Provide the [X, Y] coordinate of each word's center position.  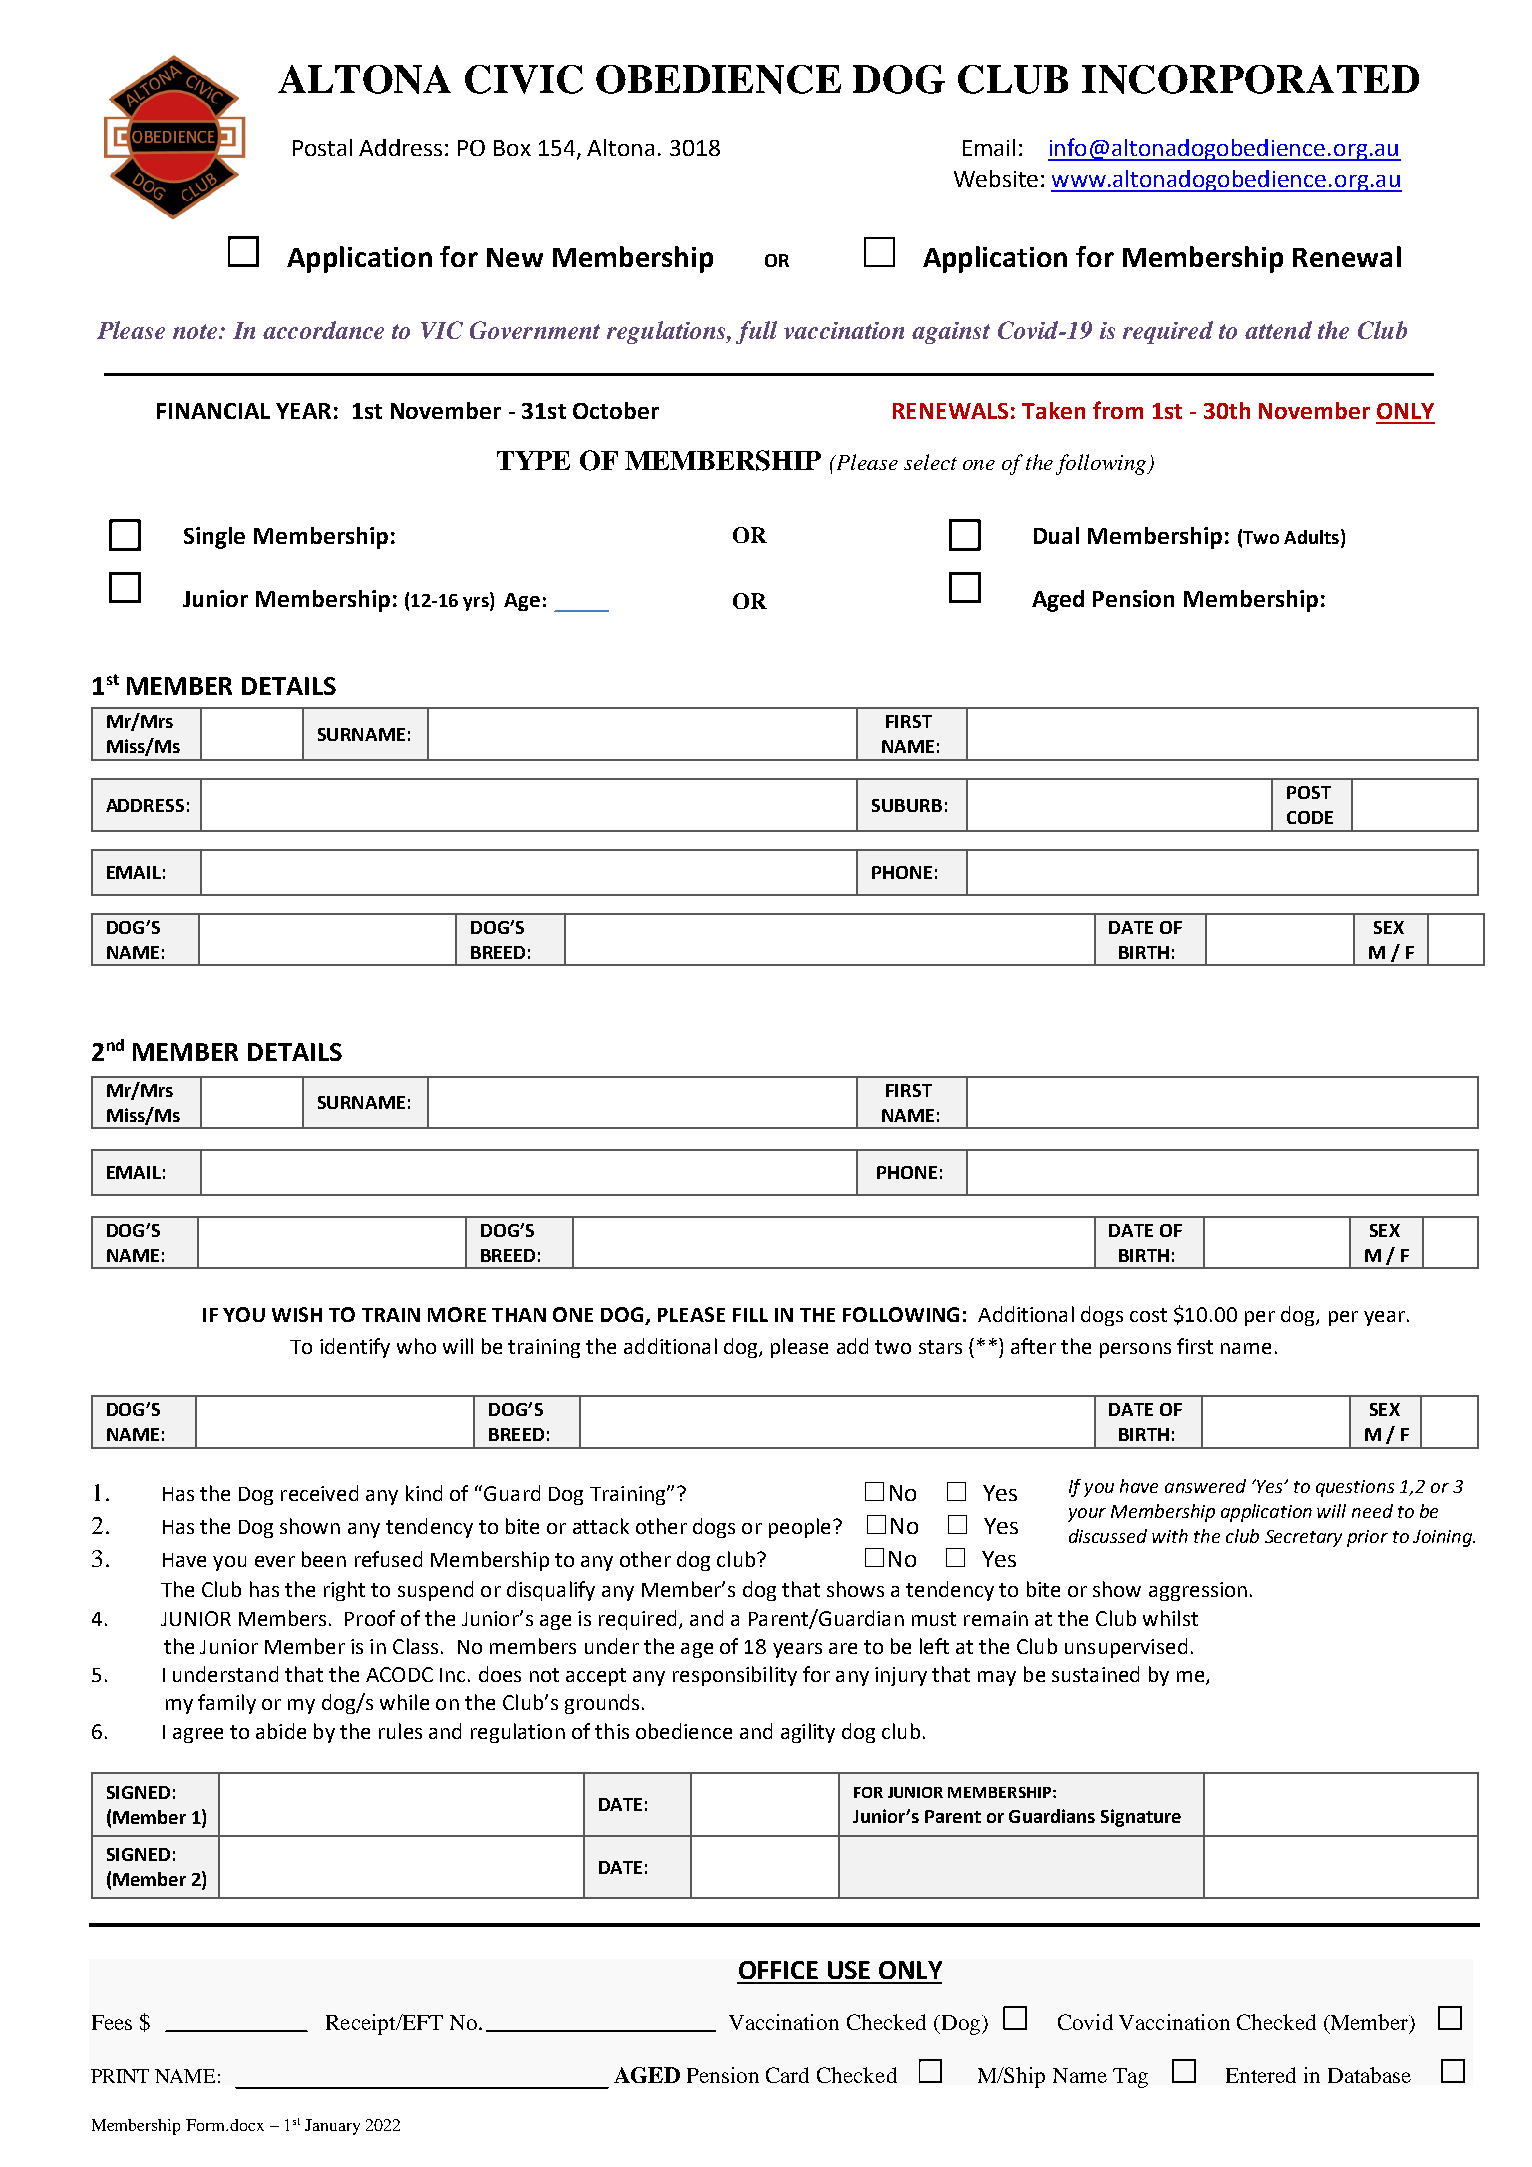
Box [512, 148]
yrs [477, 604]
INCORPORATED [1250, 79]
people [799, 1528]
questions [1355, 1488]
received [319, 1493]
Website [996, 178]
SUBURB [907, 805]
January [332, 2127]
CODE [1310, 817]
